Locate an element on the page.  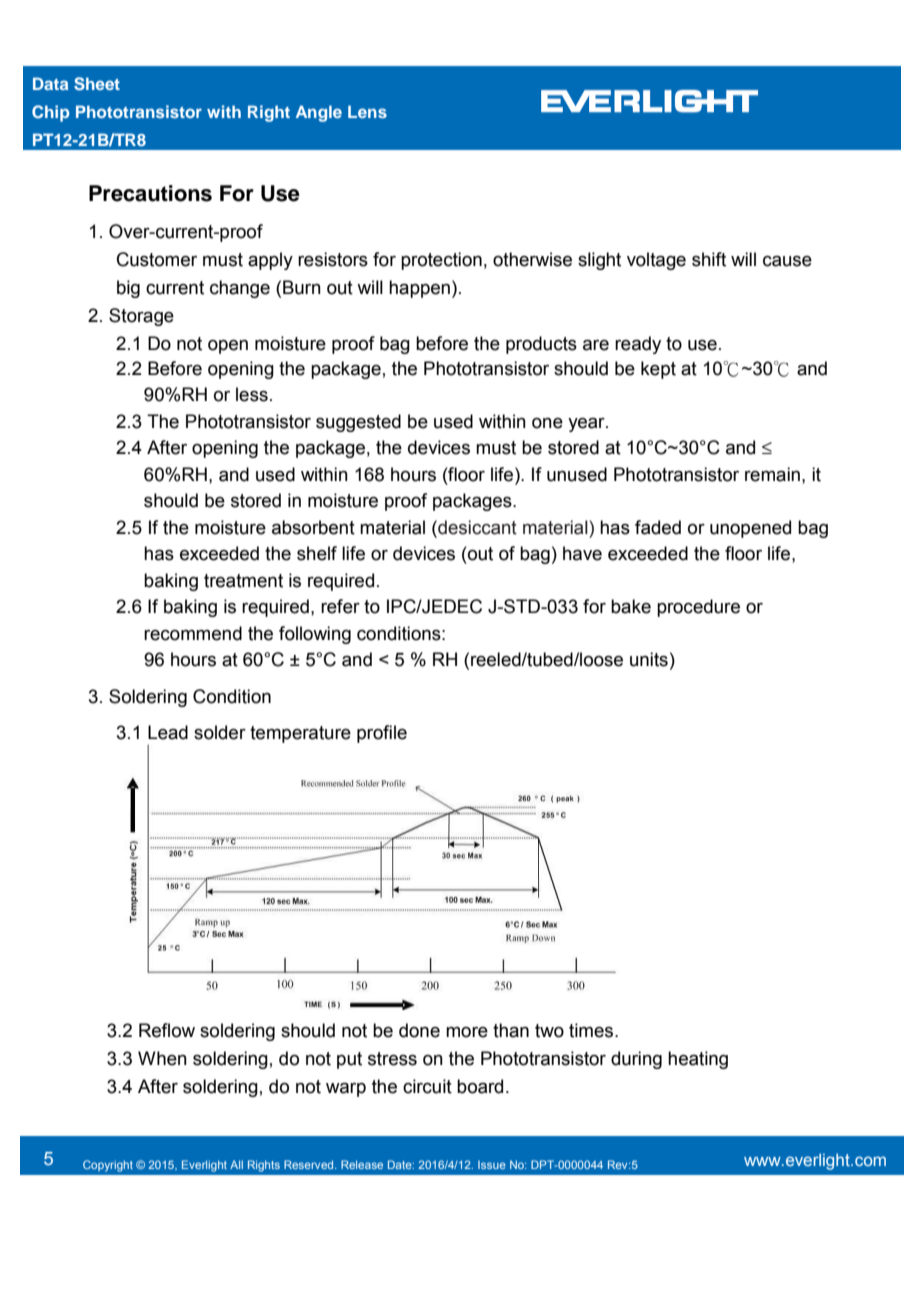
Storage is located at coordinates (141, 317).
